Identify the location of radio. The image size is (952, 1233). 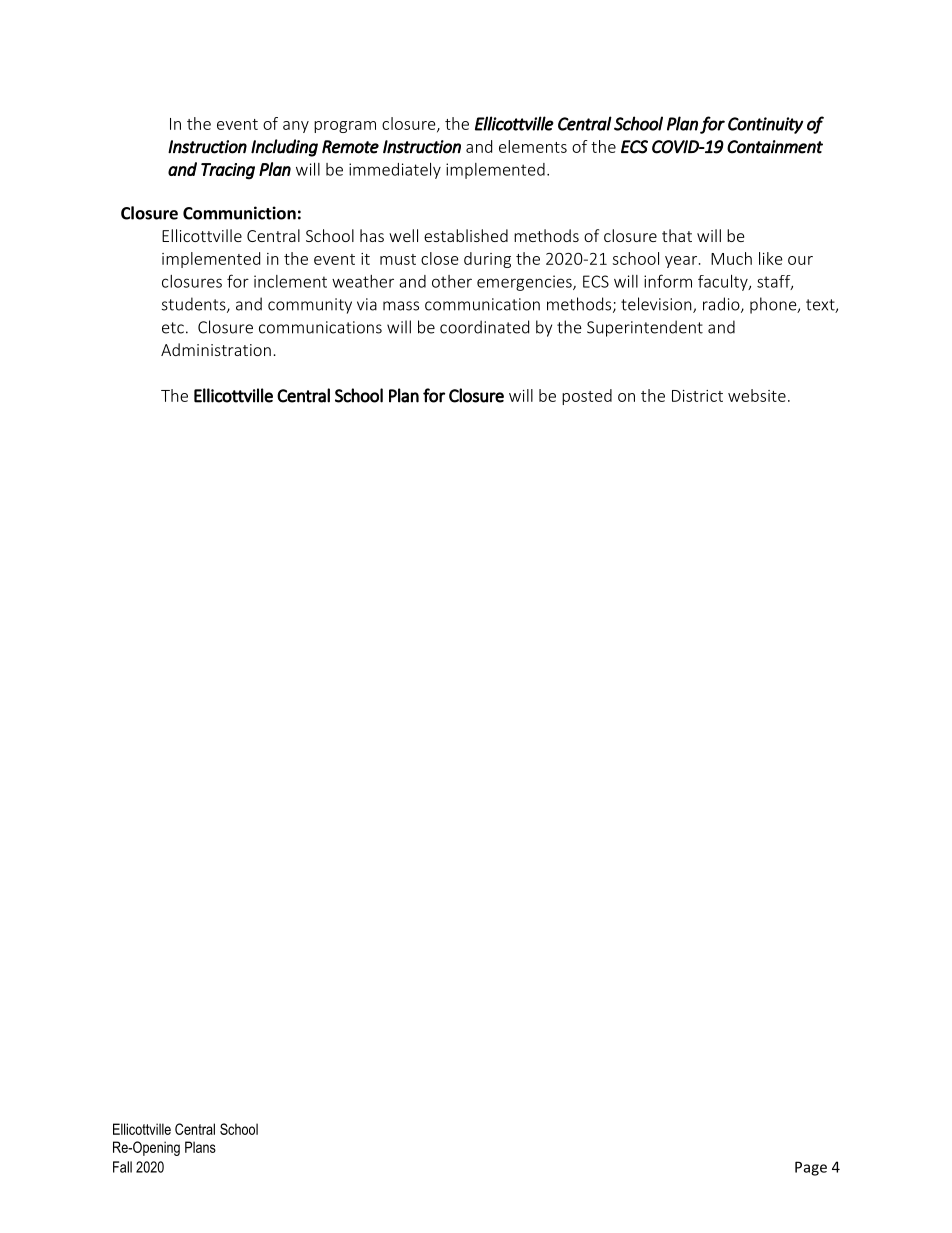
(722, 305).
